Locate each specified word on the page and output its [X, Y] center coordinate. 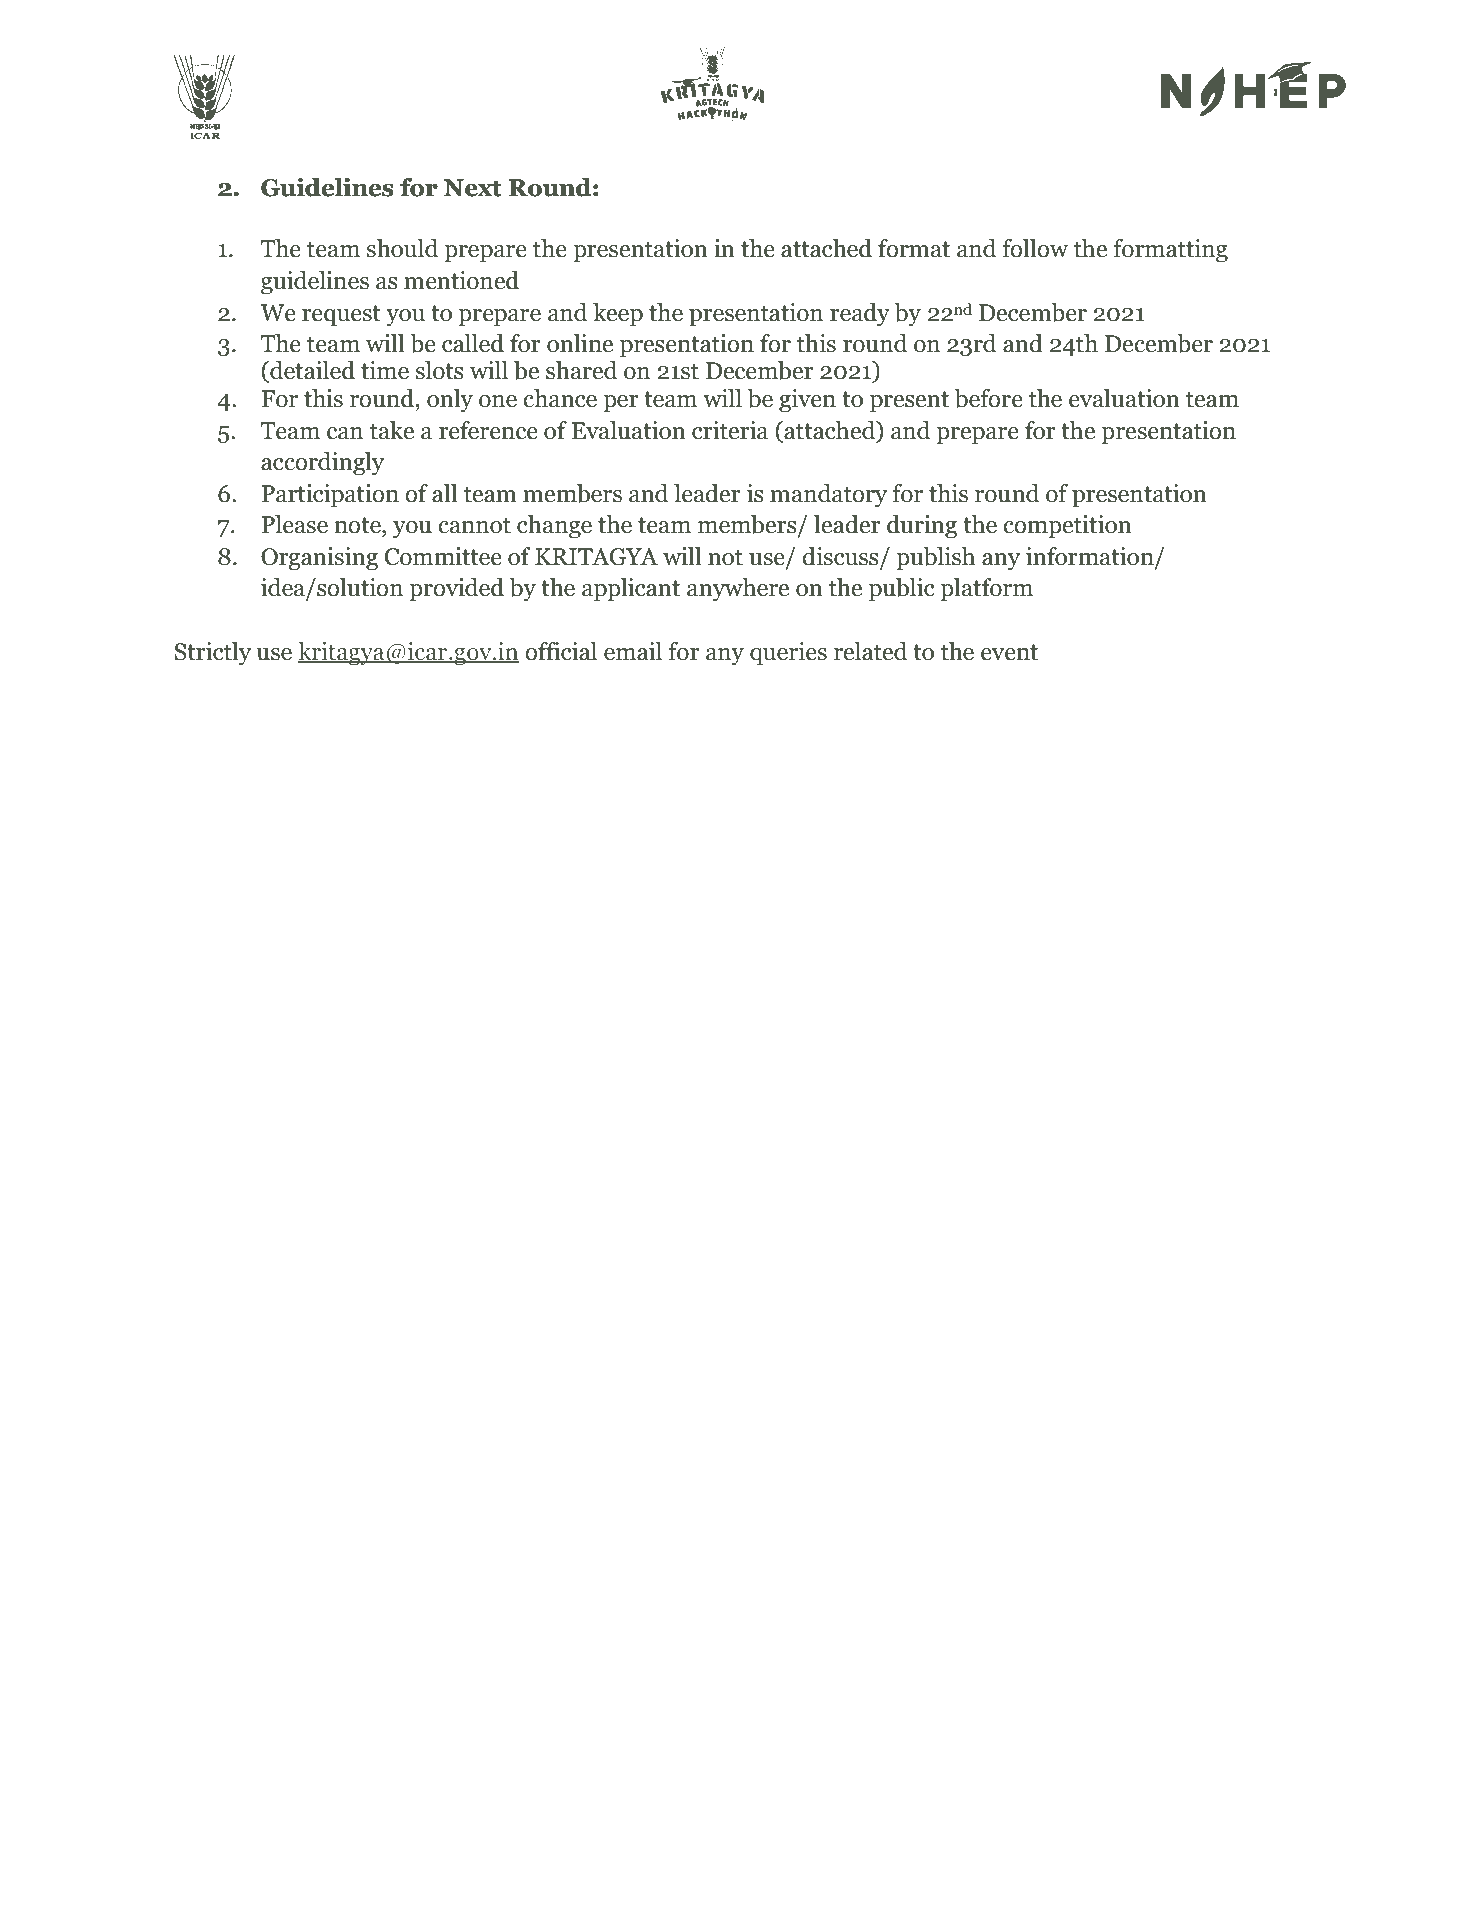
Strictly [212, 654]
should [402, 248]
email [633, 651]
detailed [311, 371]
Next [473, 188]
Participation [330, 496]
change [554, 527]
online [580, 343]
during [922, 527]
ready [860, 315]
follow [1035, 248]
